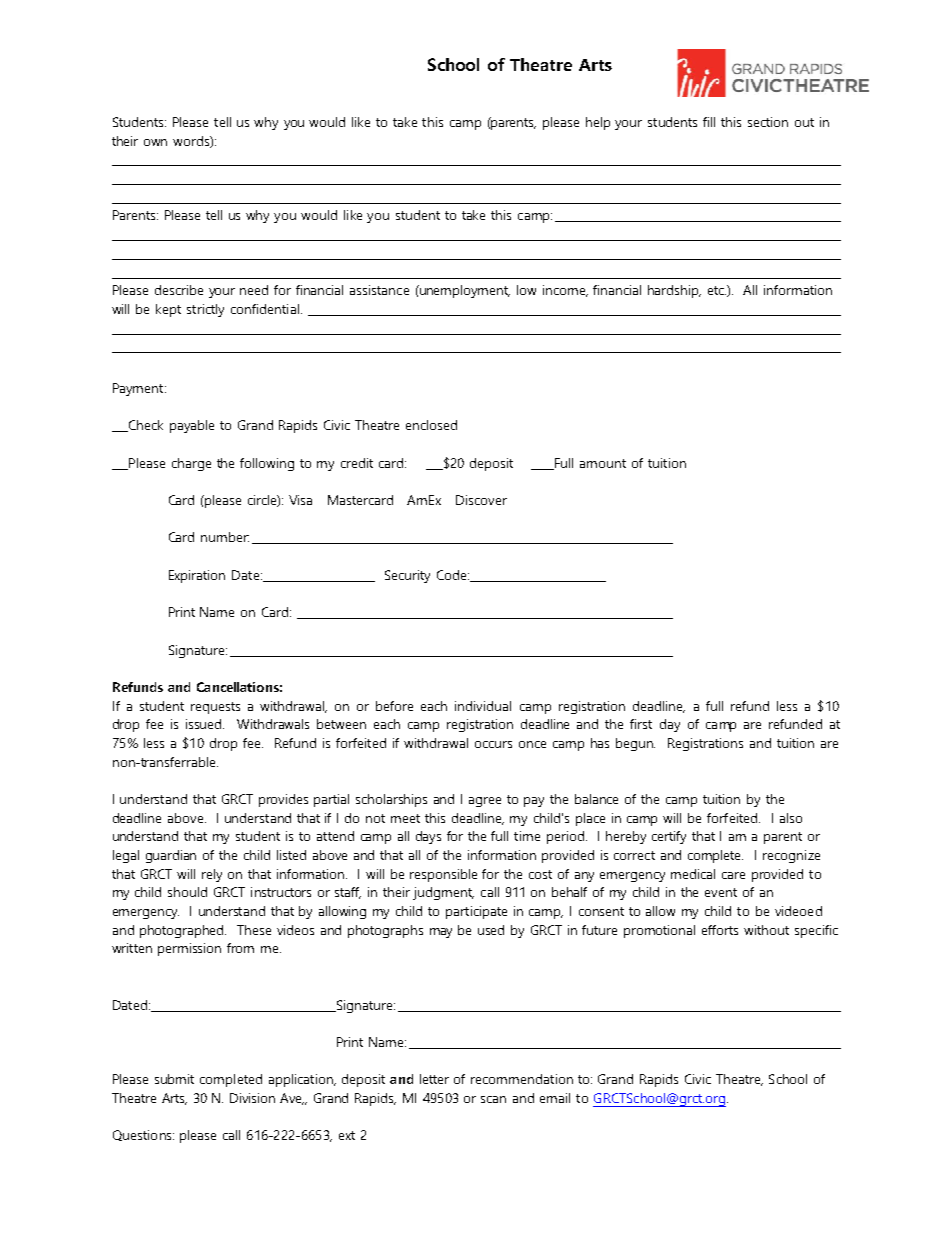 The image size is (952, 1233). What do you see at coordinates (283, 800) in the screenshot?
I see `provides` at bounding box center [283, 800].
